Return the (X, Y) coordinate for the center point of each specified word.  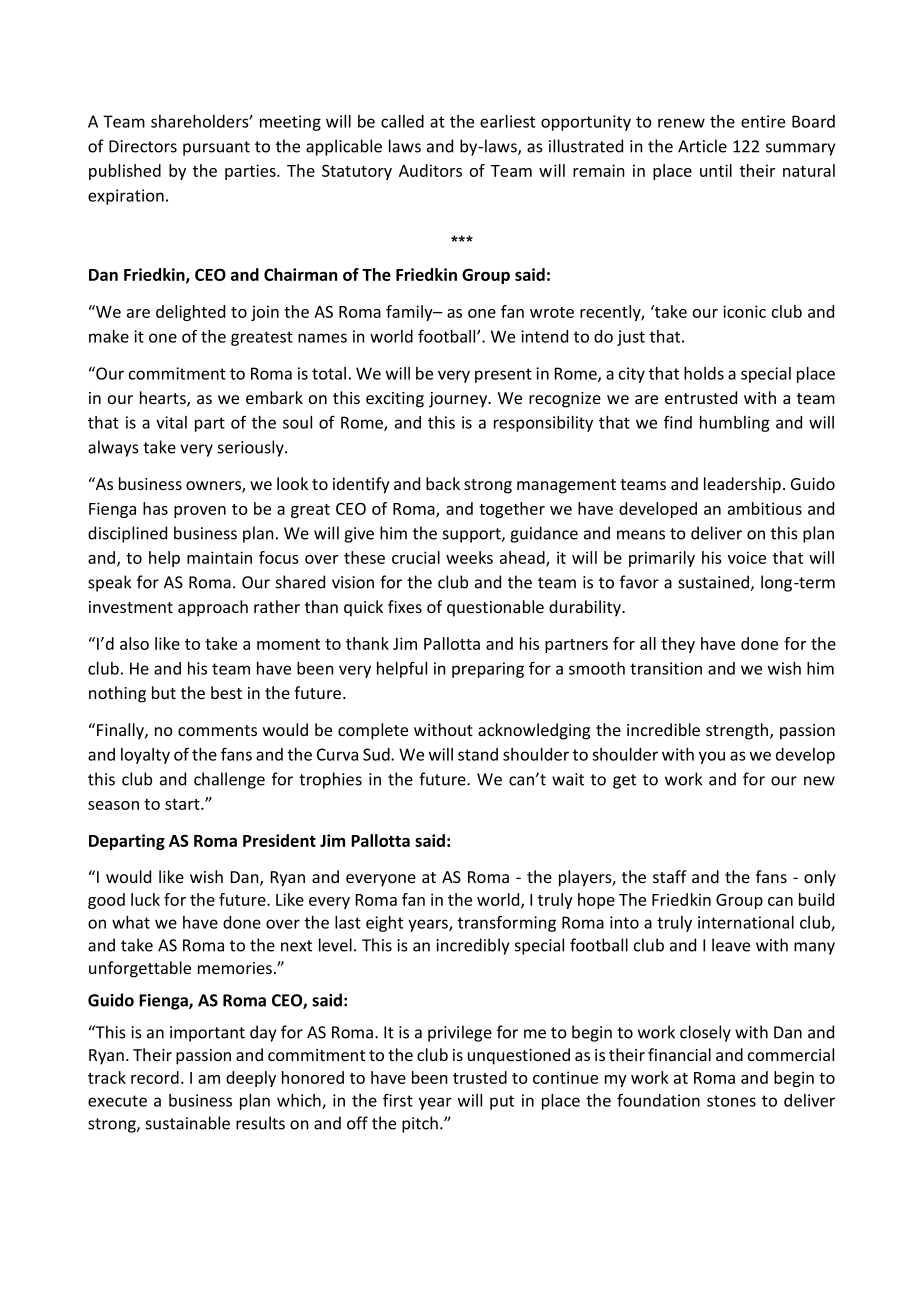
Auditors (430, 170)
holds (704, 373)
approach (213, 608)
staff (670, 876)
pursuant (216, 148)
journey (459, 400)
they (678, 645)
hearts (164, 399)
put (502, 1102)
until (716, 170)
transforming (507, 923)
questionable (495, 608)
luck (145, 899)
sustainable (188, 1123)
